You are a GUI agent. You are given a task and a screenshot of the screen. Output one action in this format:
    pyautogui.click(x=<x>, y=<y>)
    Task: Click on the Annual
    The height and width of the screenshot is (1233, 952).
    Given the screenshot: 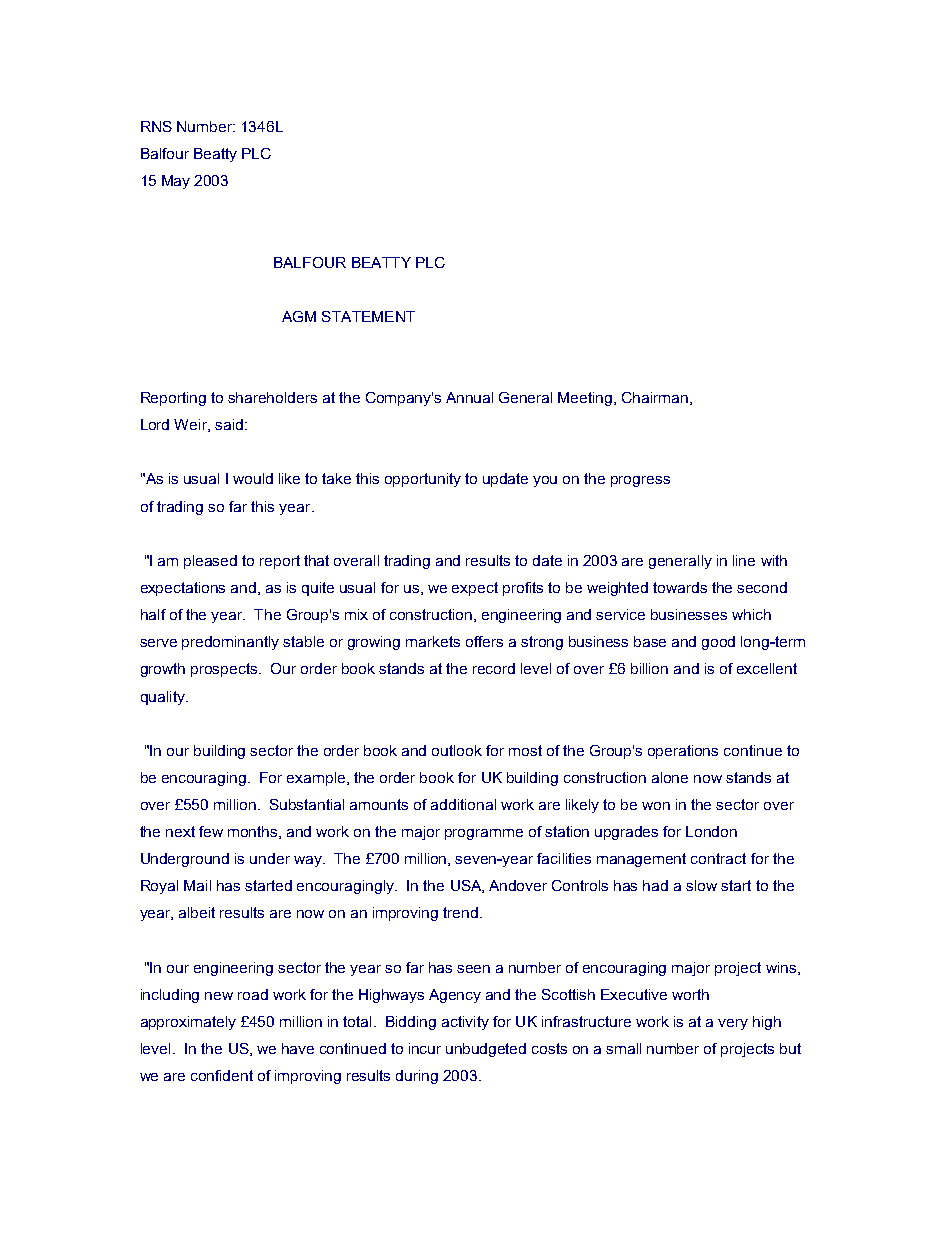 What is the action you would take?
    pyautogui.click(x=469, y=397)
